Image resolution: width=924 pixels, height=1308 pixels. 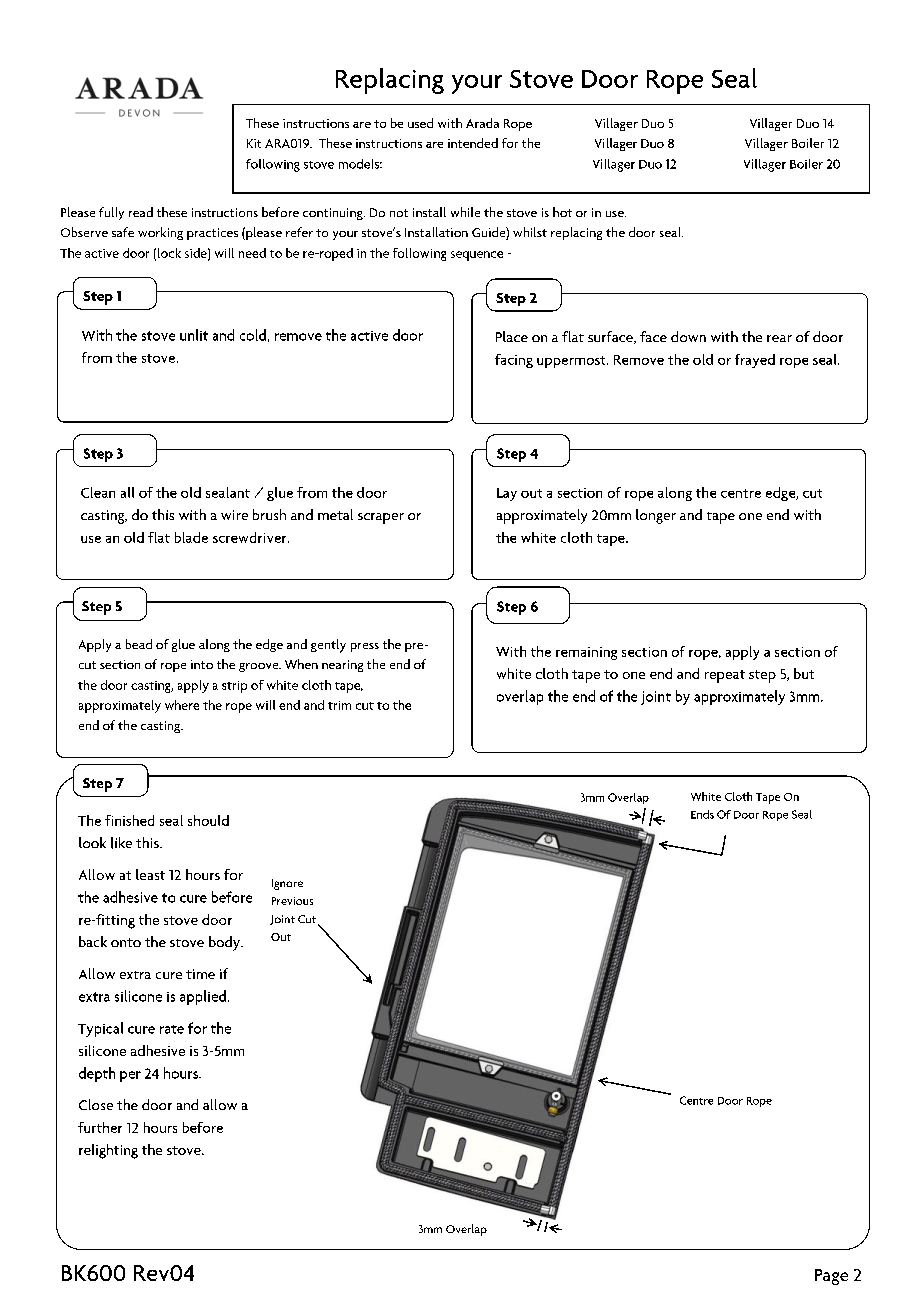 I want to click on Page, so click(x=831, y=1277).
